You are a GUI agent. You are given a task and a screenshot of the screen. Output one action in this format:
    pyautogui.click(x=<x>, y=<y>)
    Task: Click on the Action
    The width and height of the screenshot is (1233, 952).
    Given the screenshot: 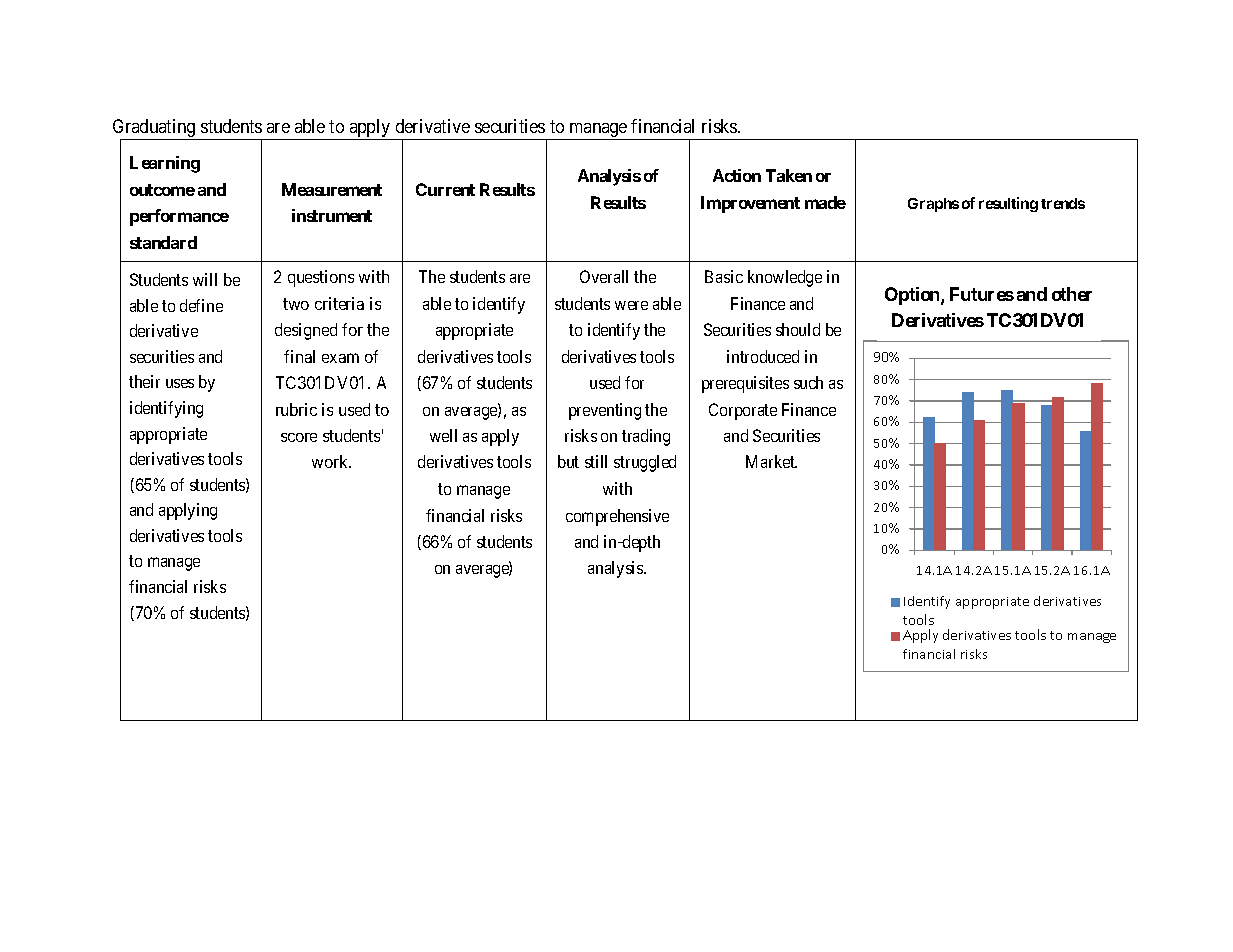 What is the action you would take?
    pyautogui.click(x=737, y=175)
